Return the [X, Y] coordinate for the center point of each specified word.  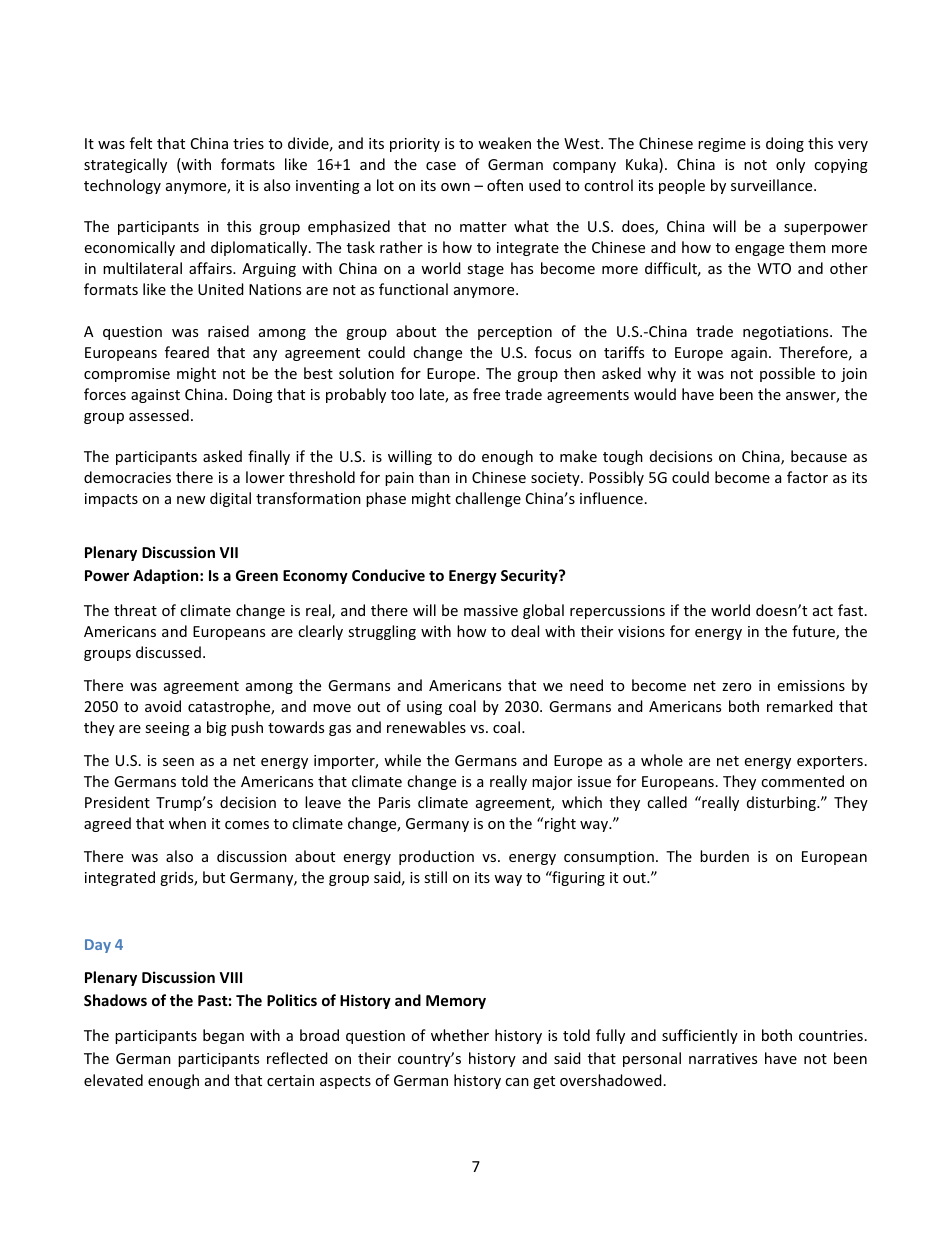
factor [807, 477]
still [435, 877]
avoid [163, 706]
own [455, 187]
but [214, 877]
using [424, 708]
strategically [125, 165]
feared [187, 352]
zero [736, 687]
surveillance [773, 185]
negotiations [787, 333]
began [223, 1036]
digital [230, 499]
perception [515, 333]
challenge [488, 499]
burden [724, 856]
